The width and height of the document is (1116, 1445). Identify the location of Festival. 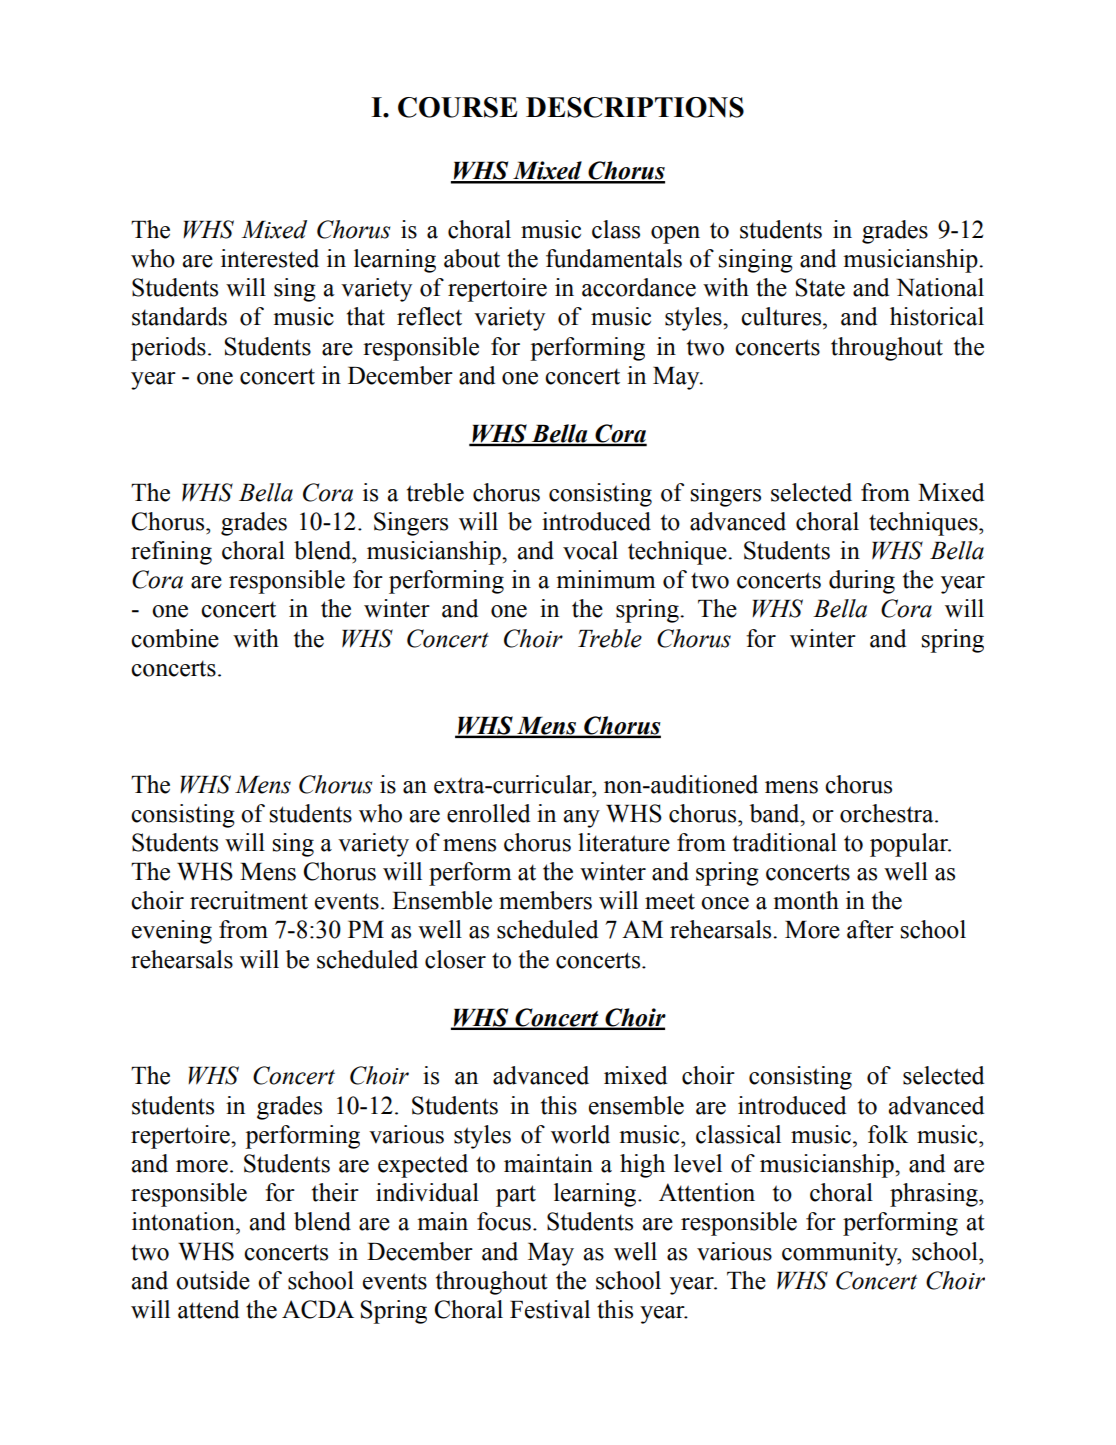
(550, 1309).
